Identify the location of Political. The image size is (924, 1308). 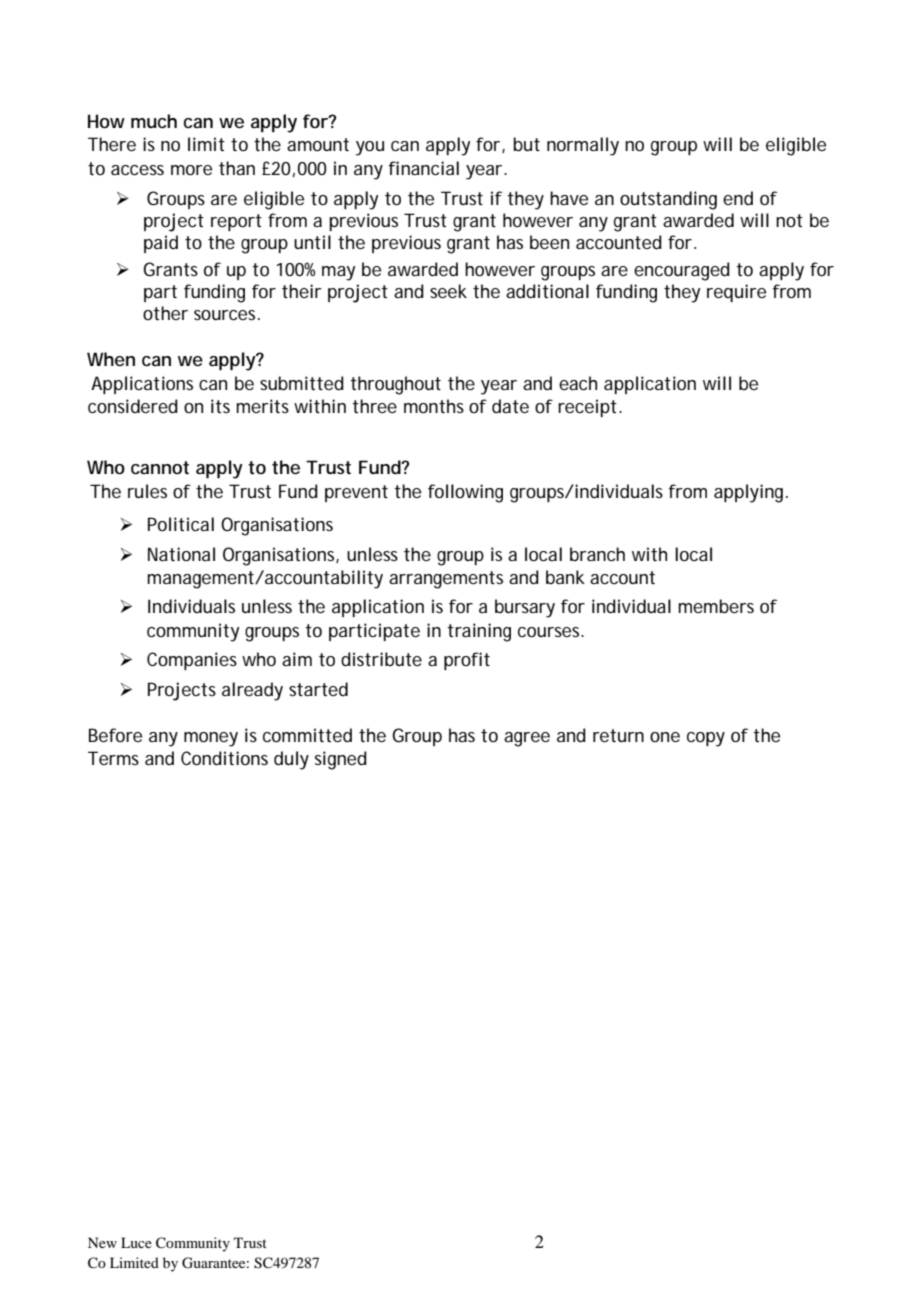
(181, 524).
